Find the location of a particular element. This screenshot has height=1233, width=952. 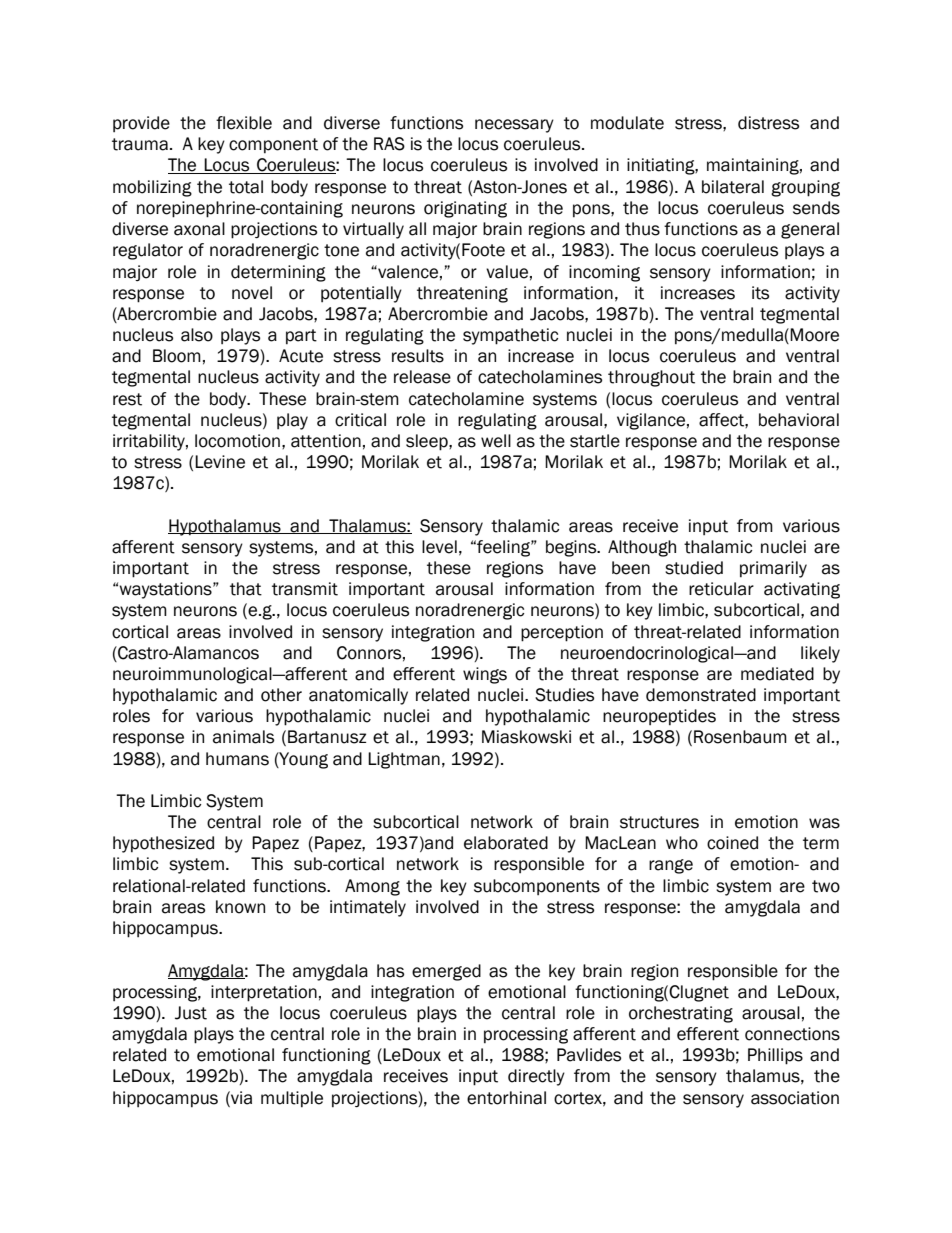

release is located at coordinates (422, 377).
